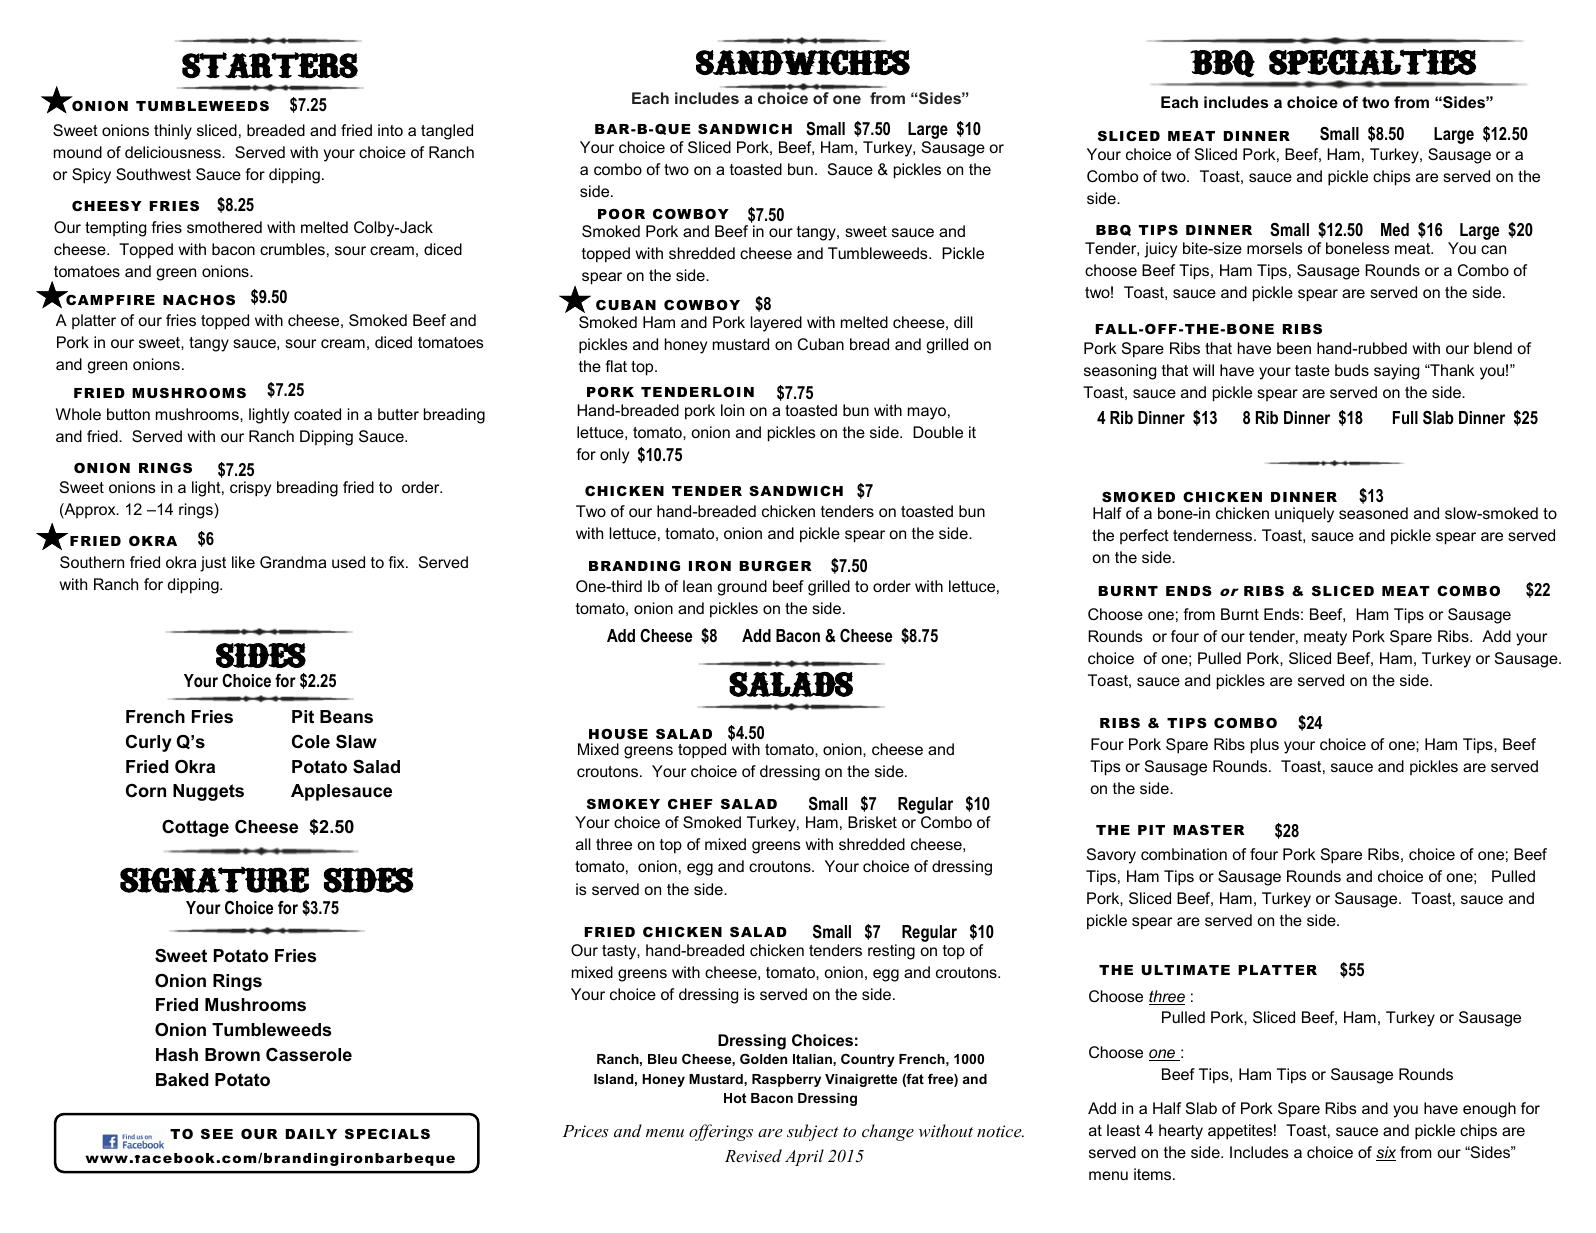  I want to click on coated, so click(317, 414).
